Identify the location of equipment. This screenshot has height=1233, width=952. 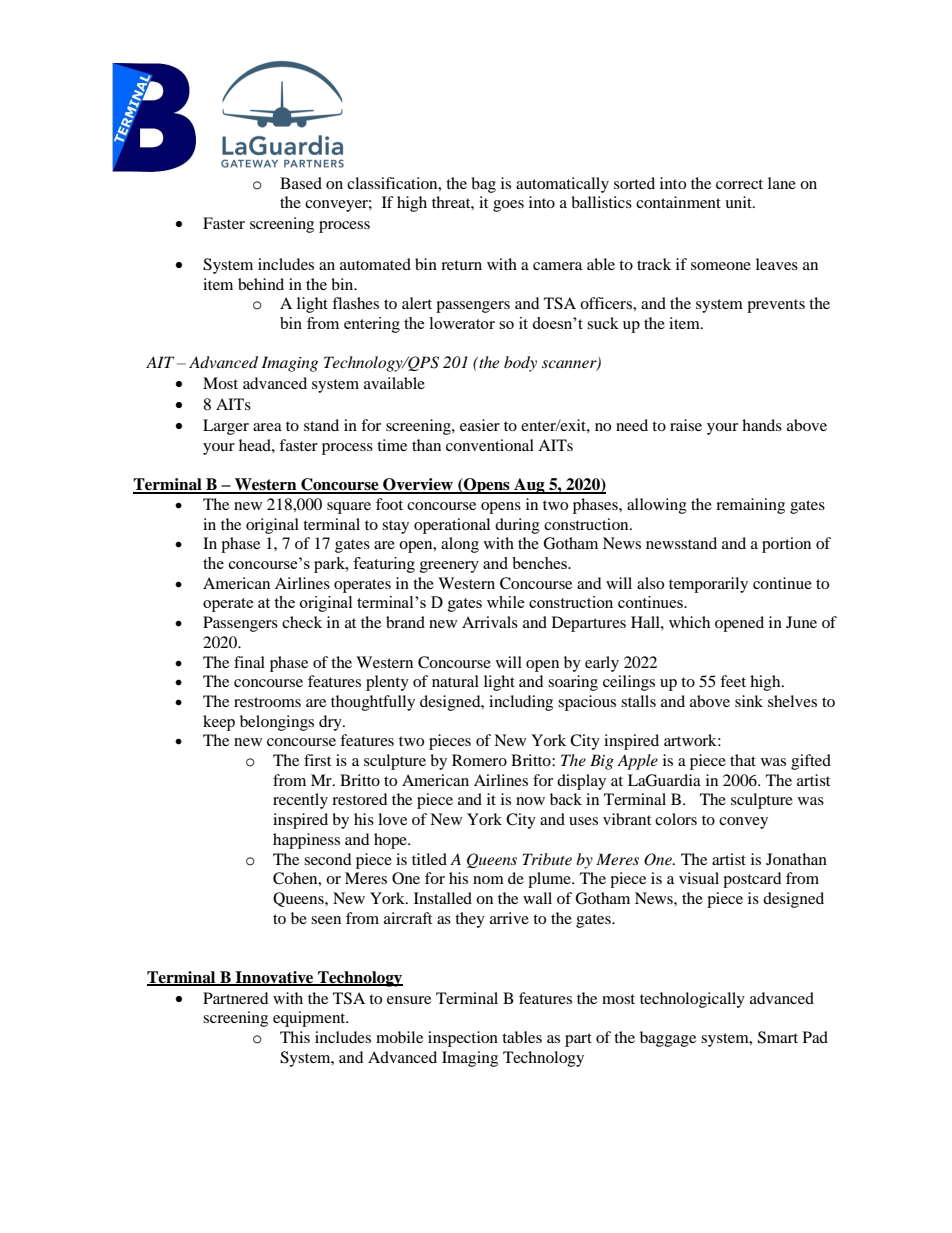
(310, 1019).
